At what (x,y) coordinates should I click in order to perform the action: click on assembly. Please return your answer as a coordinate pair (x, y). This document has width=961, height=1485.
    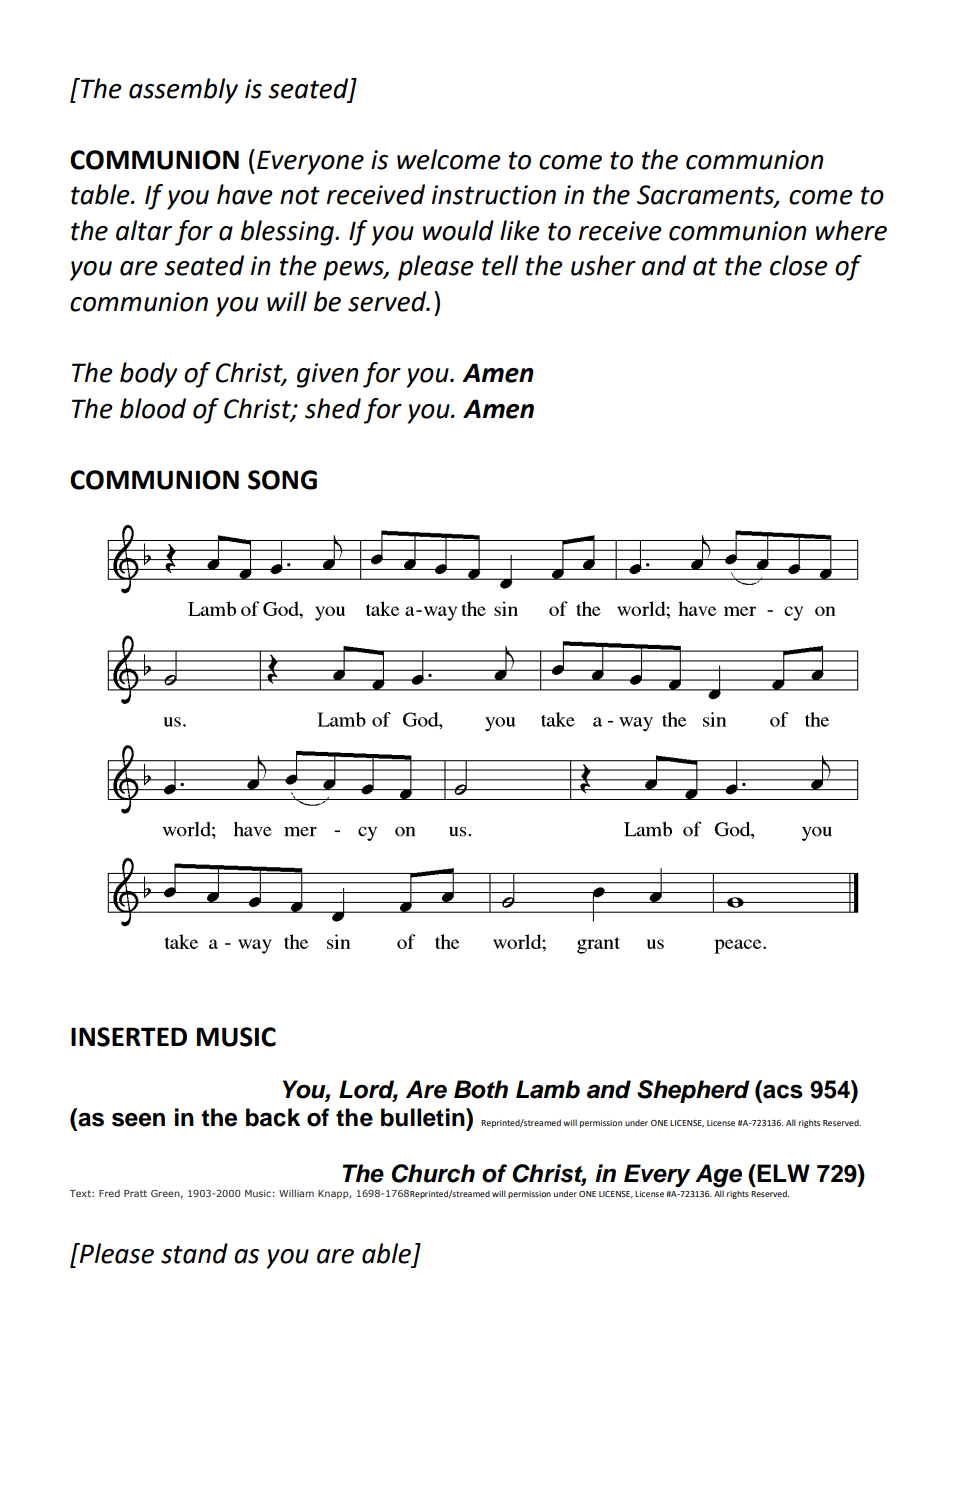
    Looking at the image, I should click on (183, 91).
